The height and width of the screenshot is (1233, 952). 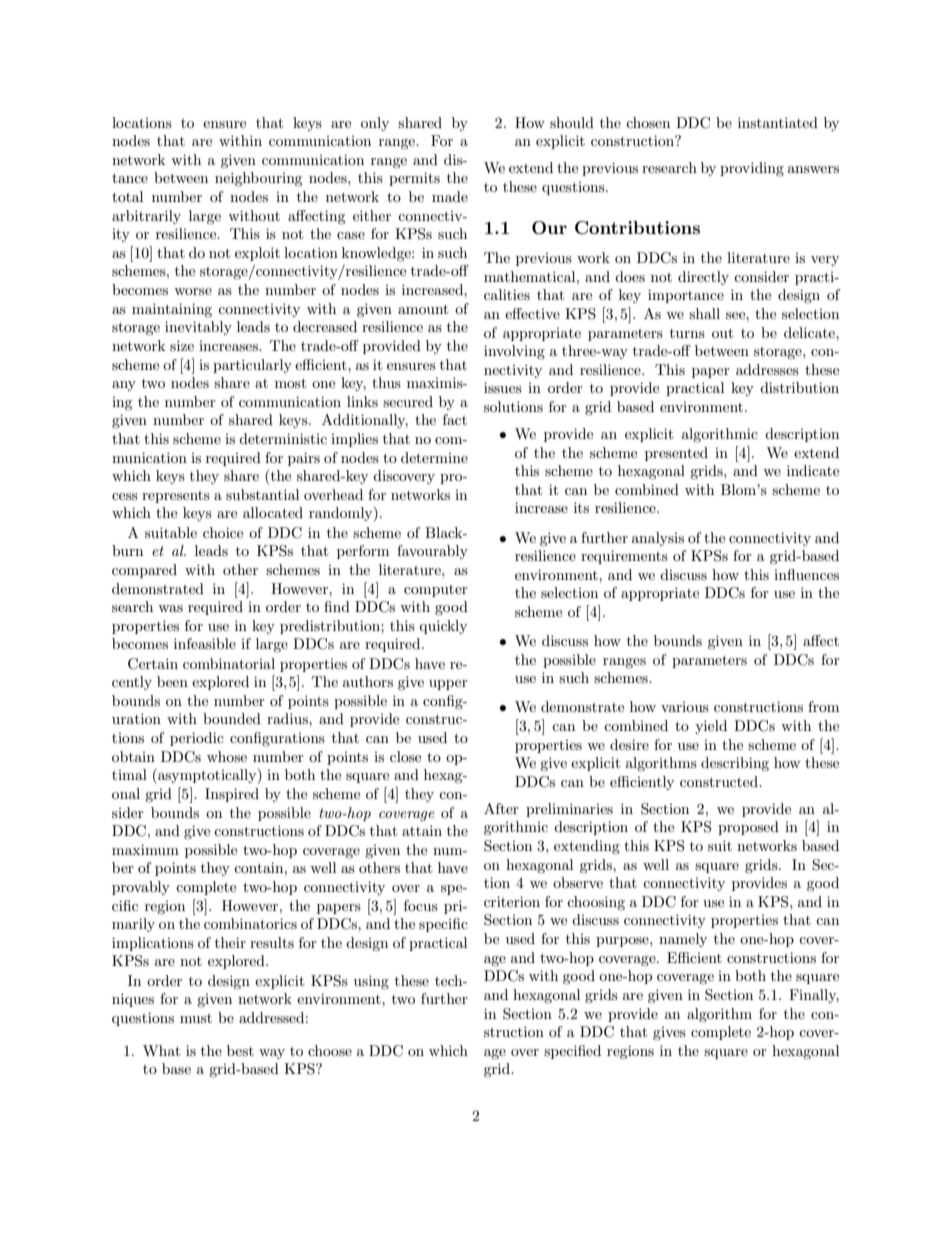 What do you see at coordinates (414, 179) in the screenshot?
I see `permits` at bounding box center [414, 179].
